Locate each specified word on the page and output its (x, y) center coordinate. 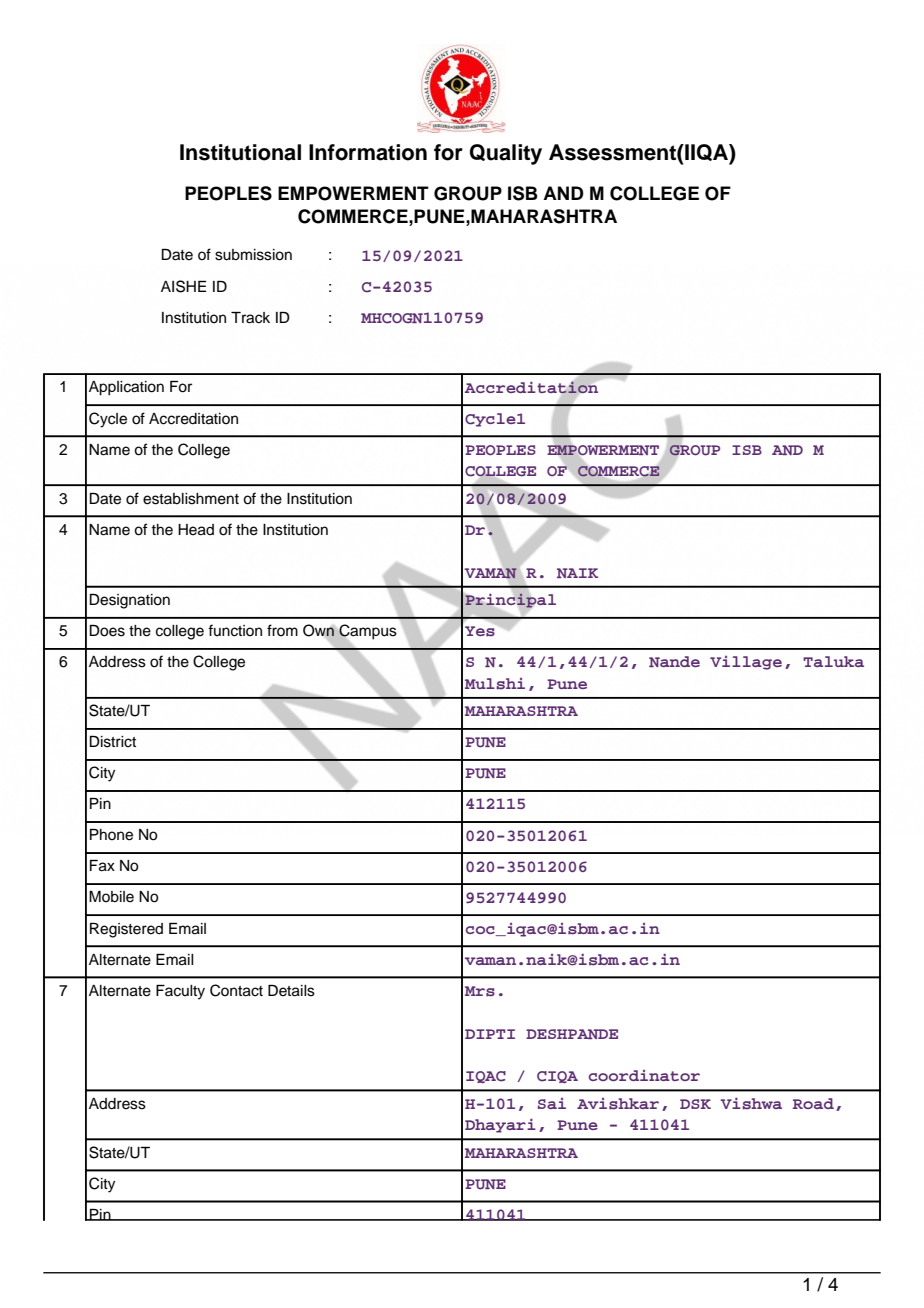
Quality (506, 154)
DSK (695, 1104)
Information (368, 152)
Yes (480, 631)
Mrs (480, 991)
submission (253, 255)
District (113, 742)
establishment (191, 499)
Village (746, 663)
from (282, 630)
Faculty (180, 992)
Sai (552, 1103)
